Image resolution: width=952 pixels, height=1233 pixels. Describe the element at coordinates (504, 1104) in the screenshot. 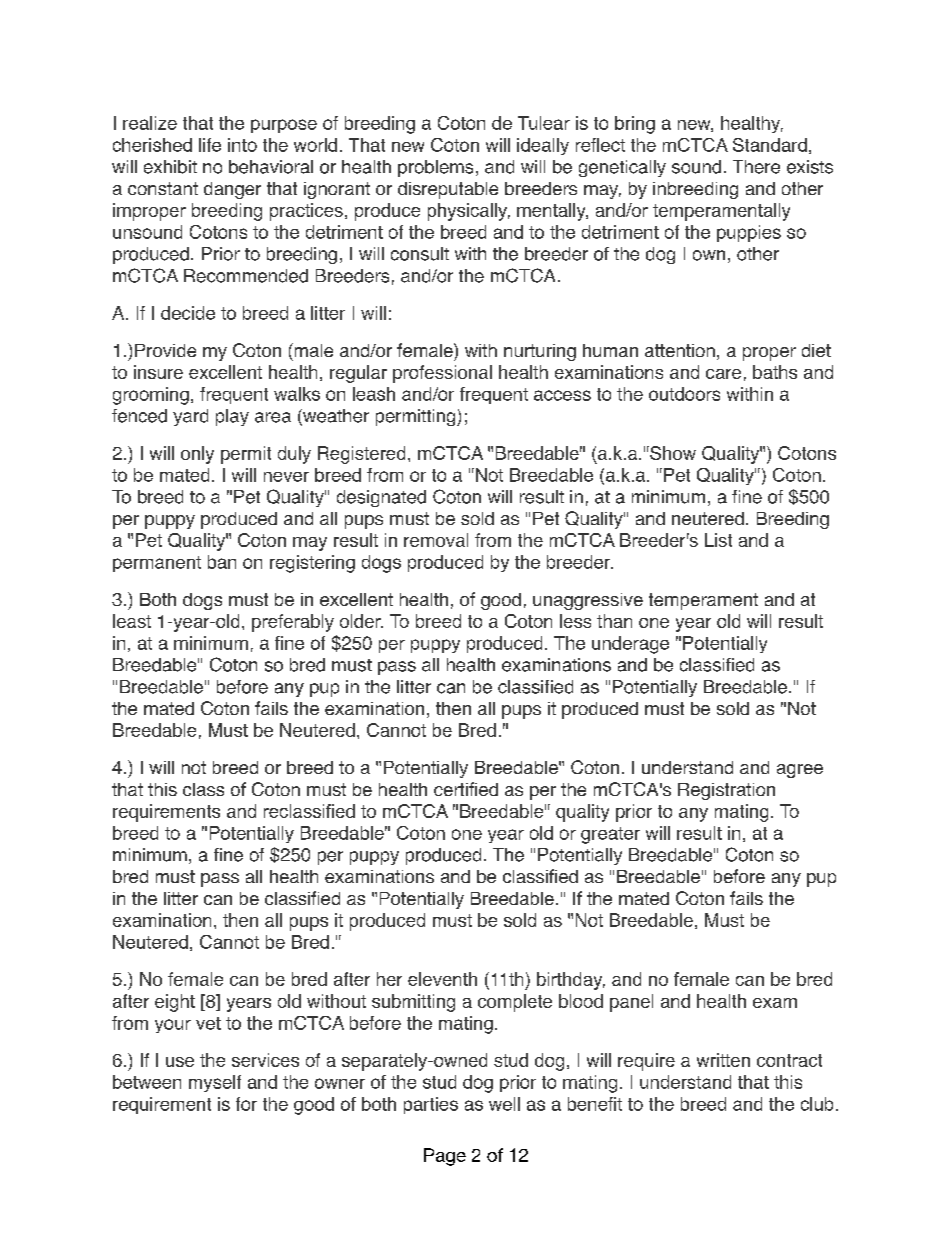

I see `well` at that location.
